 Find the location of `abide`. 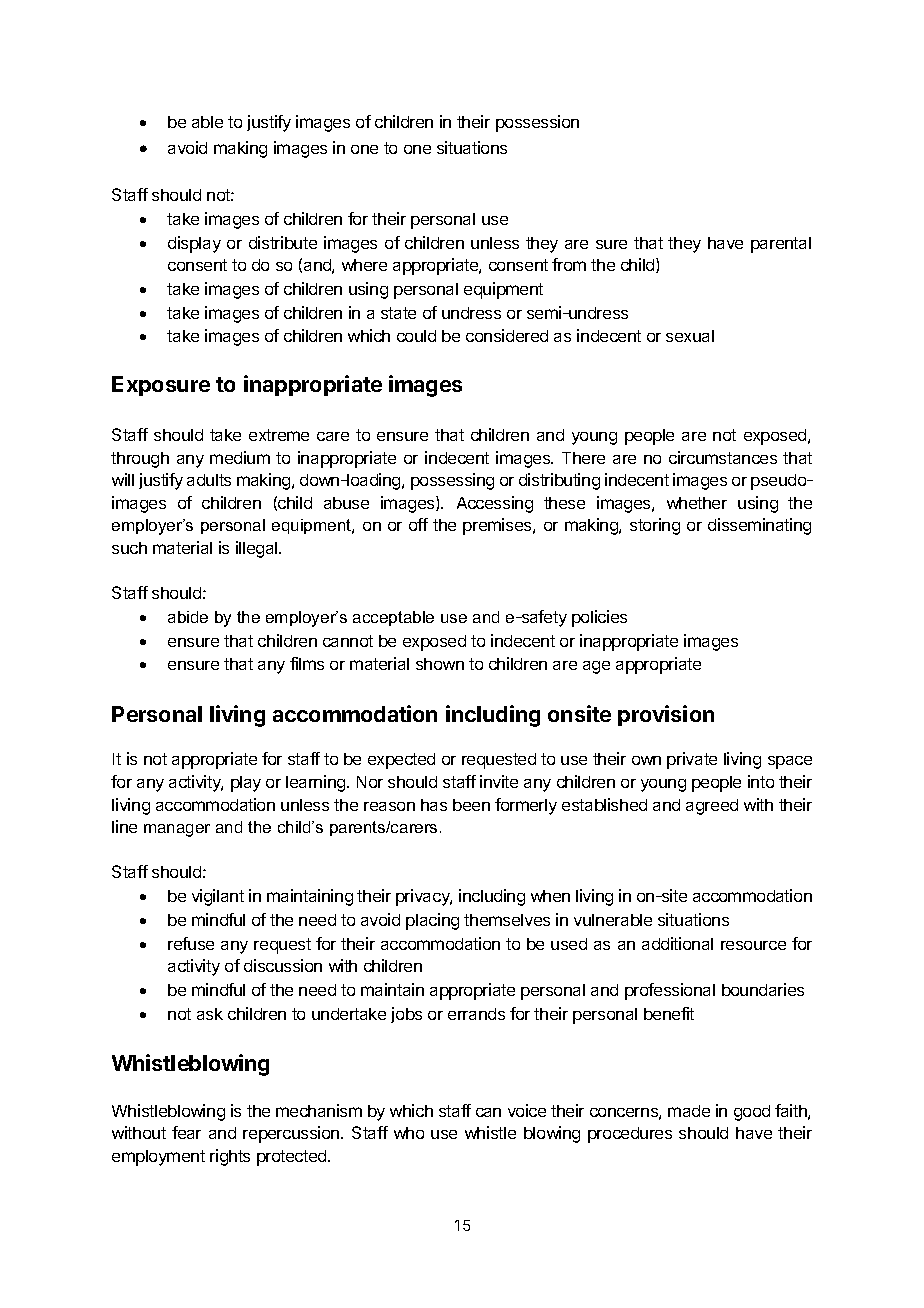

abide is located at coordinates (188, 617).
